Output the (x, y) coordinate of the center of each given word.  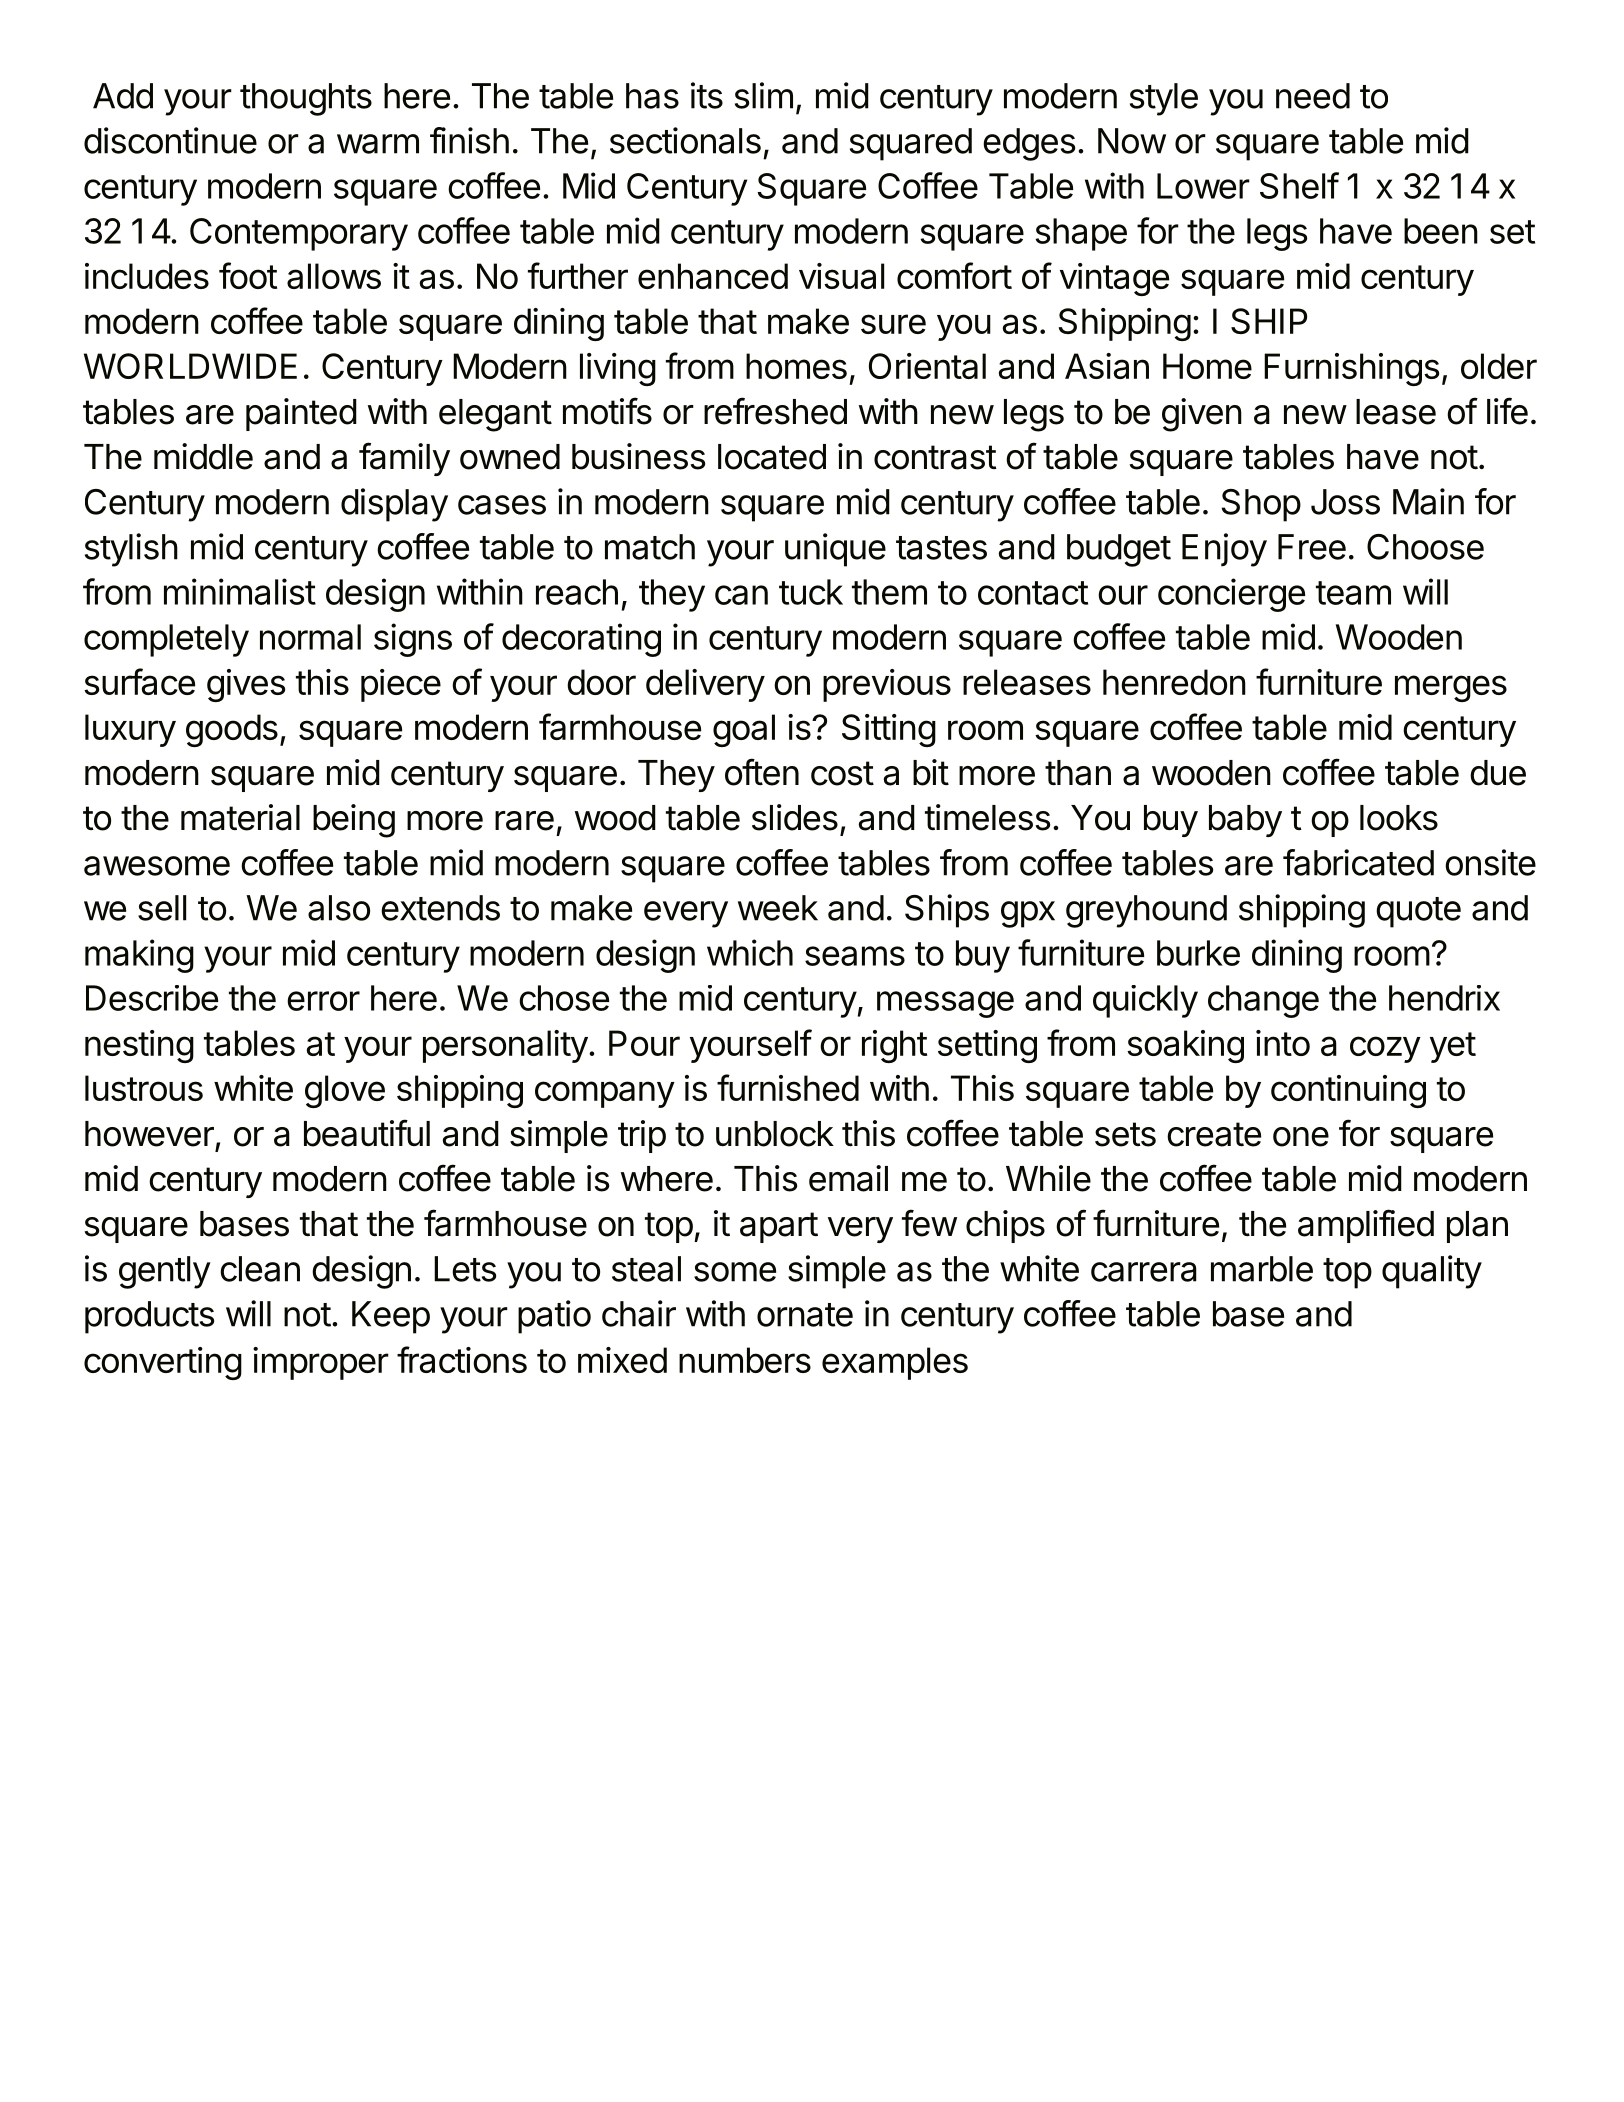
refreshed (775, 411)
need (1313, 96)
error (323, 1001)
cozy (1385, 1049)
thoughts (306, 99)
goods (232, 730)
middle (203, 456)
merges (1451, 688)
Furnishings (1352, 369)
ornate (805, 1315)
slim (764, 95)
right (894, 1046)
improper (321, 1363)
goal (744, 730)
